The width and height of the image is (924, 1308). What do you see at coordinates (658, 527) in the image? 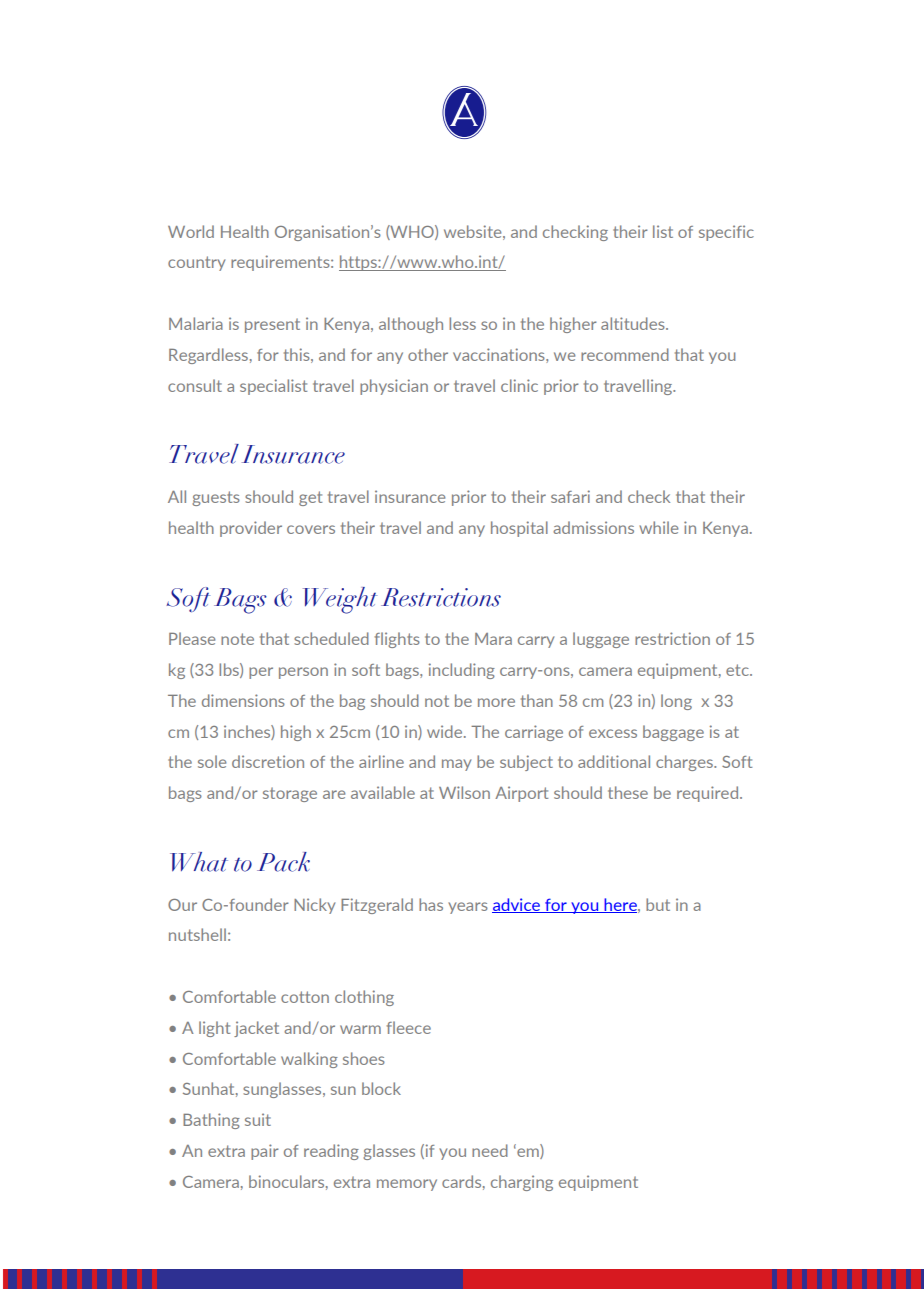
I see `while` at bounding box center [658, 527].
